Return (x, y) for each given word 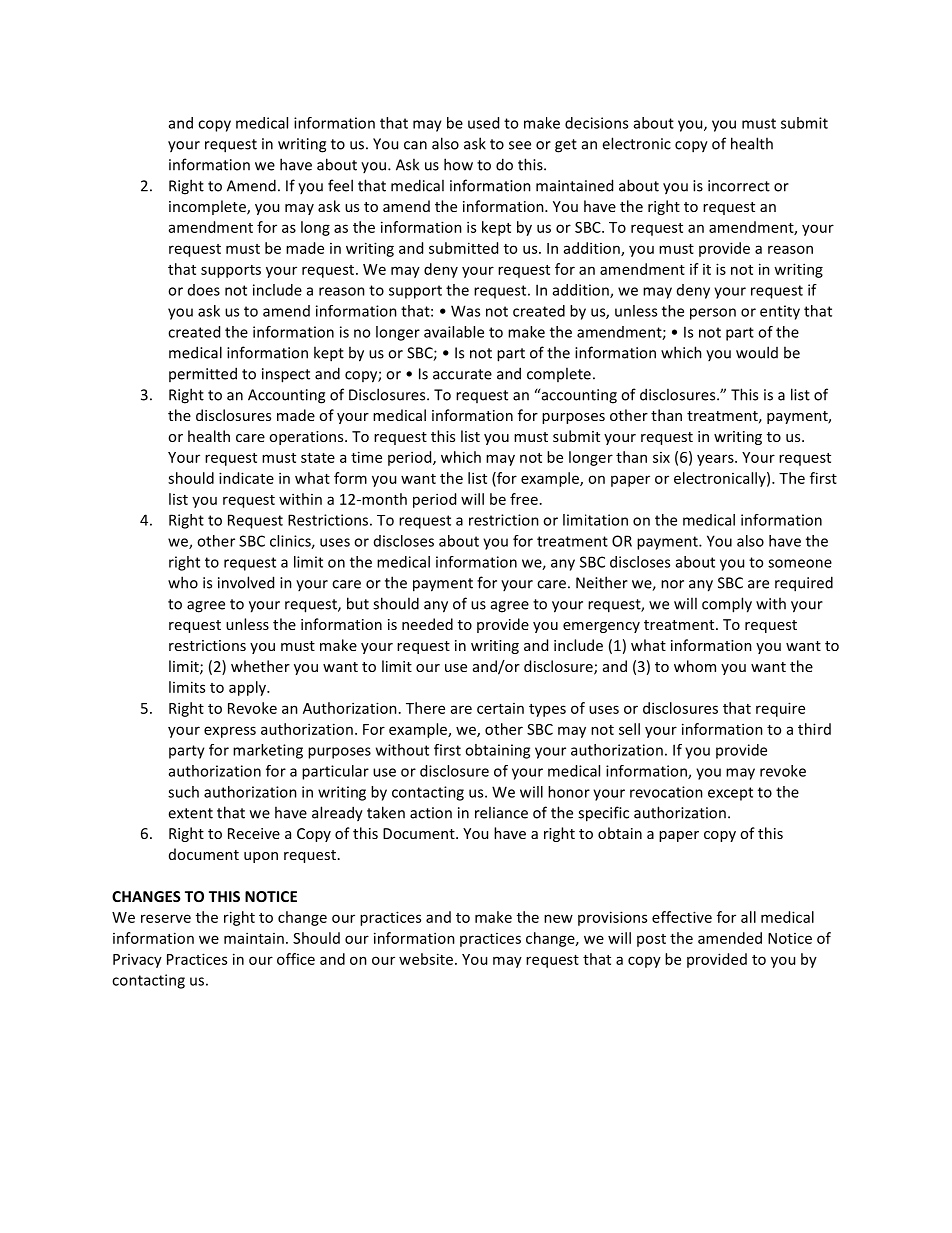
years (716, 460)
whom (695, 666)
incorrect (739, 186)
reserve (166, 918)
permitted (203, 374)
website (426, 959)
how (458, 164)
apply (249, 688)
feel (340, 185)
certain (500, 708)
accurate (462, 374)
